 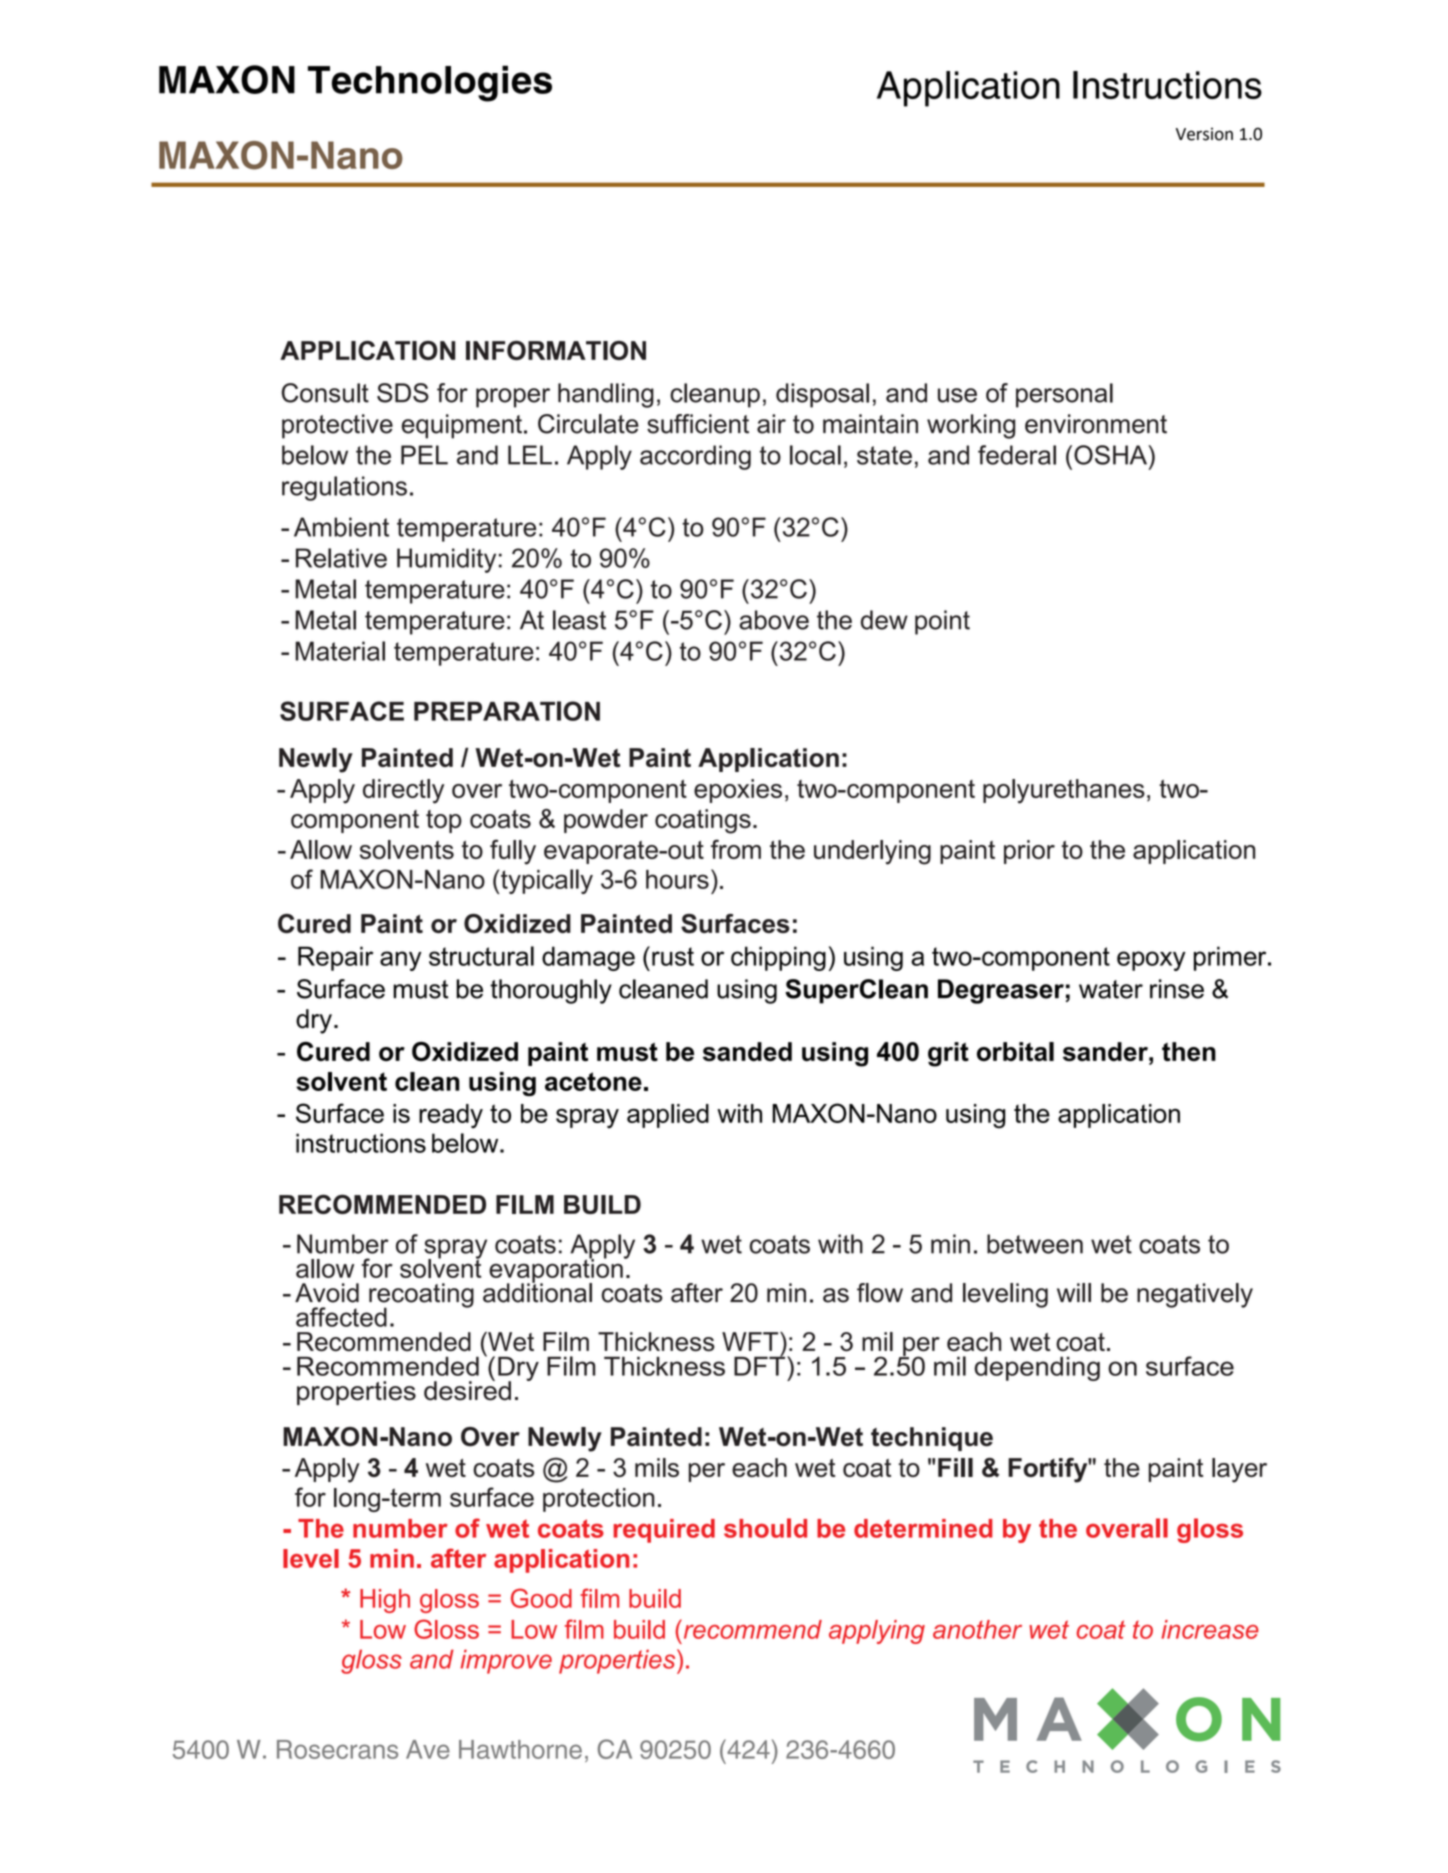 What do you see at coordinates (822, 395) in the screenshot?
I see `disposal` at bounding box center [822, 395].
